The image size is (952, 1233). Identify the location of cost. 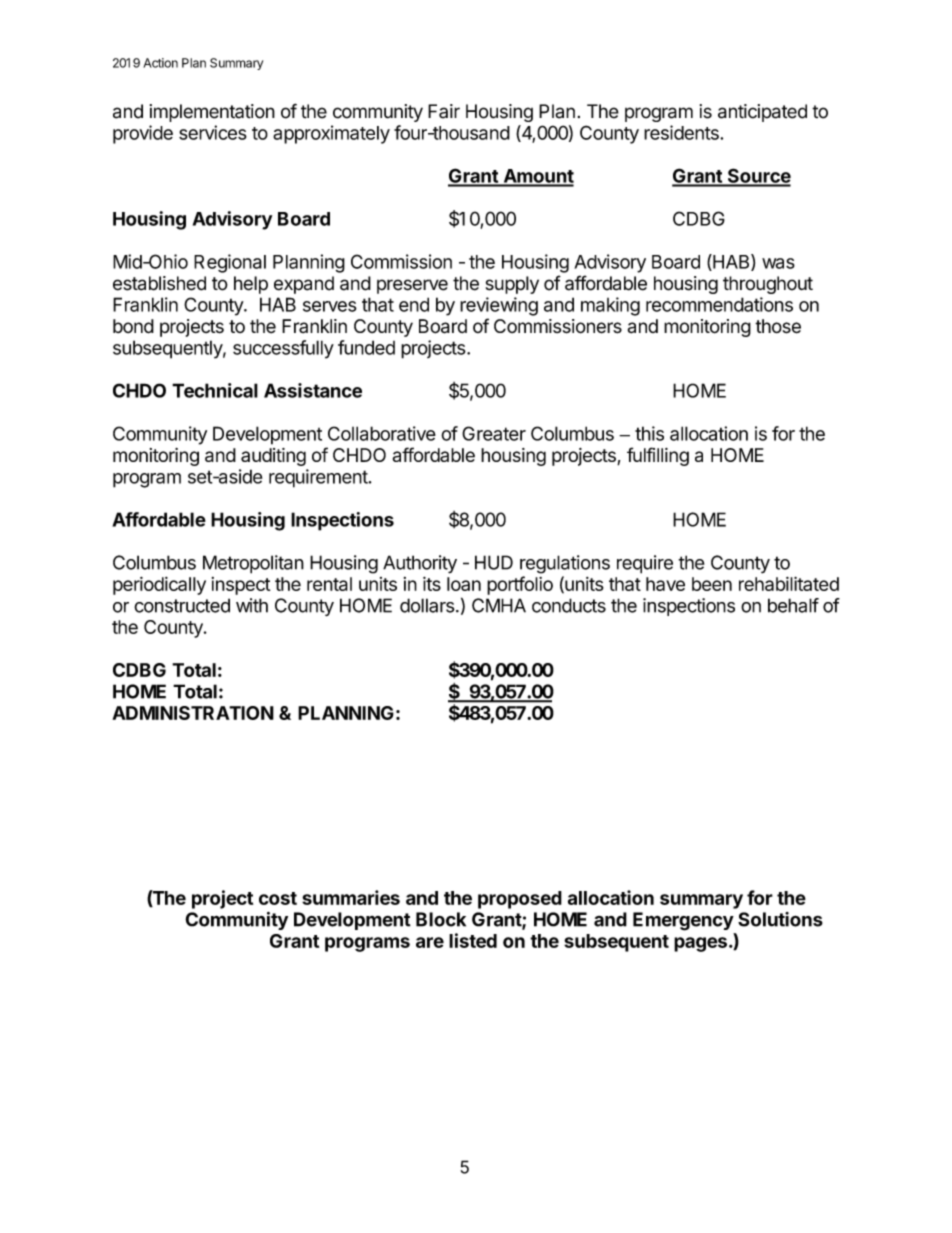
(278, 898).
